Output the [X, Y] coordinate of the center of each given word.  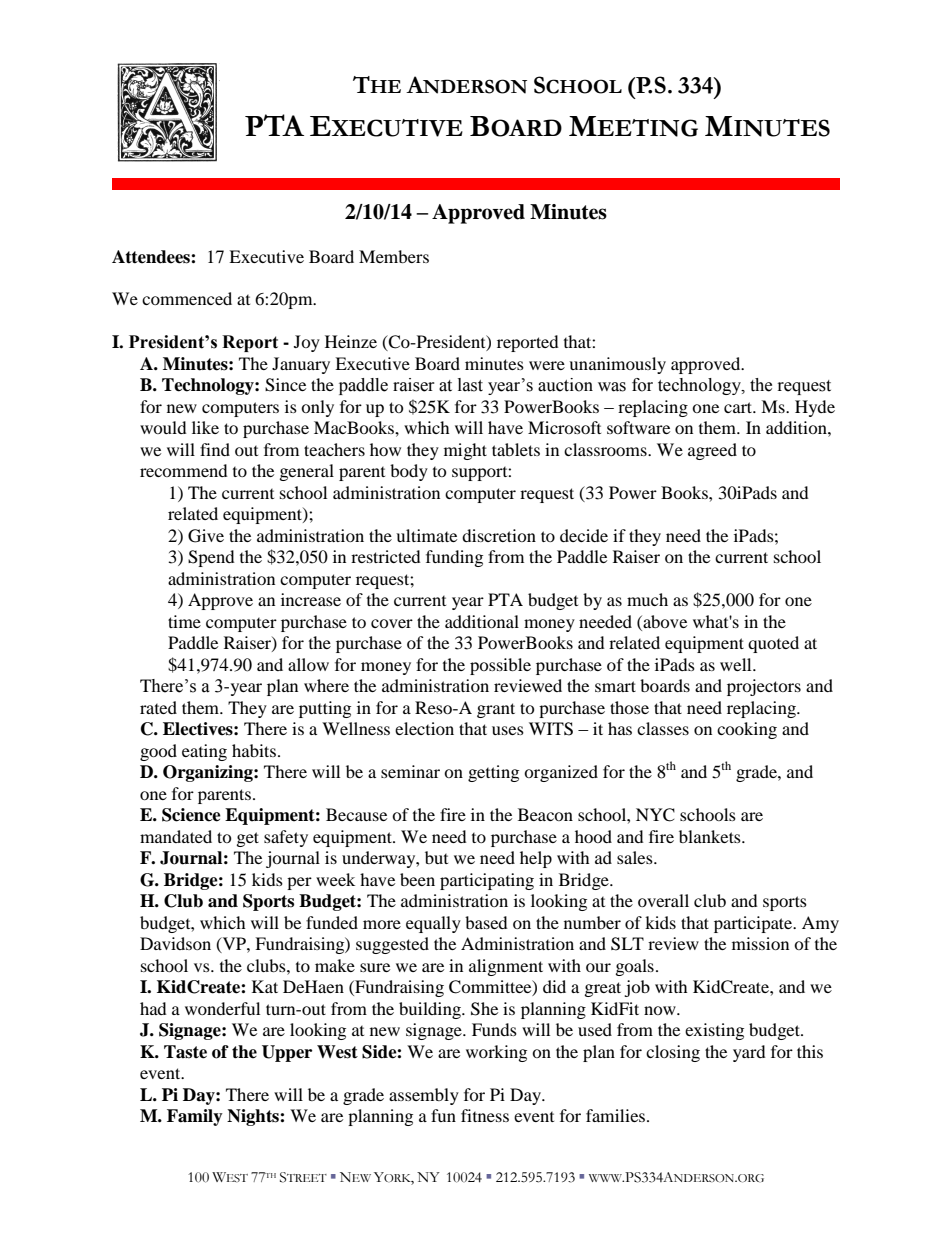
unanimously [617, 365]
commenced [187, 298]
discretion [499, 535]
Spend [211, 558]
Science [191, 815]
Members [394, 256]
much [647, 599]
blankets [711, 836]
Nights [254, 1117]
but [436, 857]
